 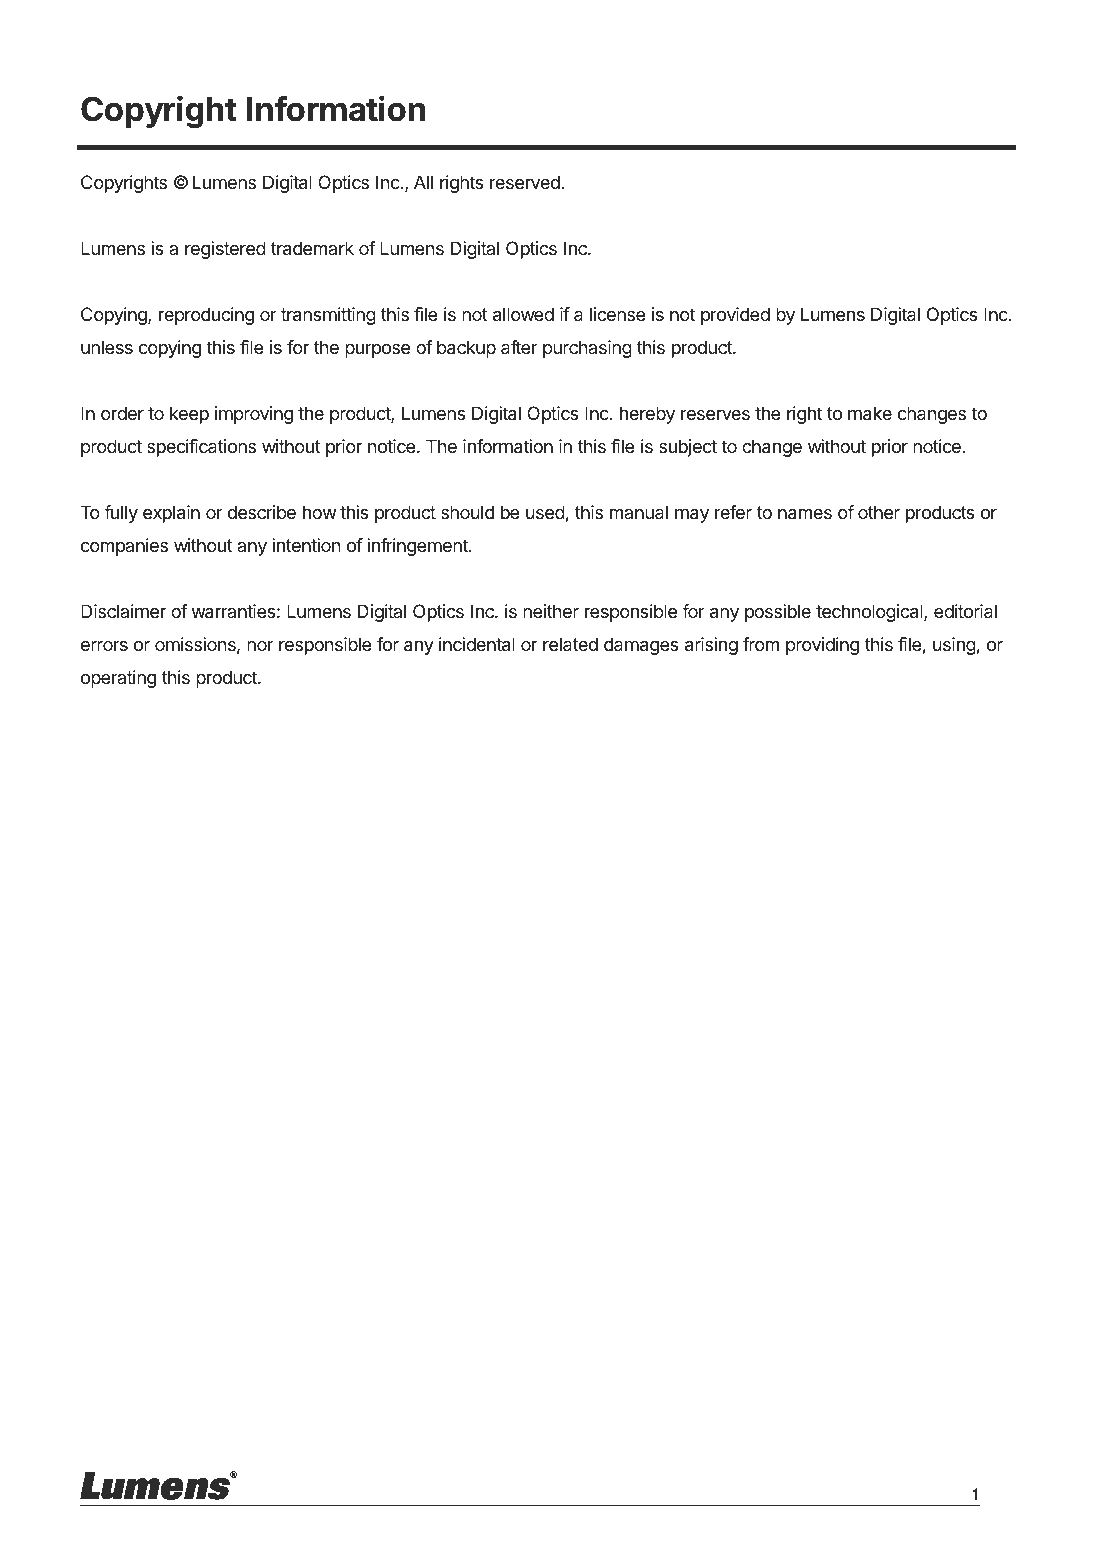 What do you see at coordinates (545, 512) in the screenshot?
I see `used` at bounding box center [545, 512].
